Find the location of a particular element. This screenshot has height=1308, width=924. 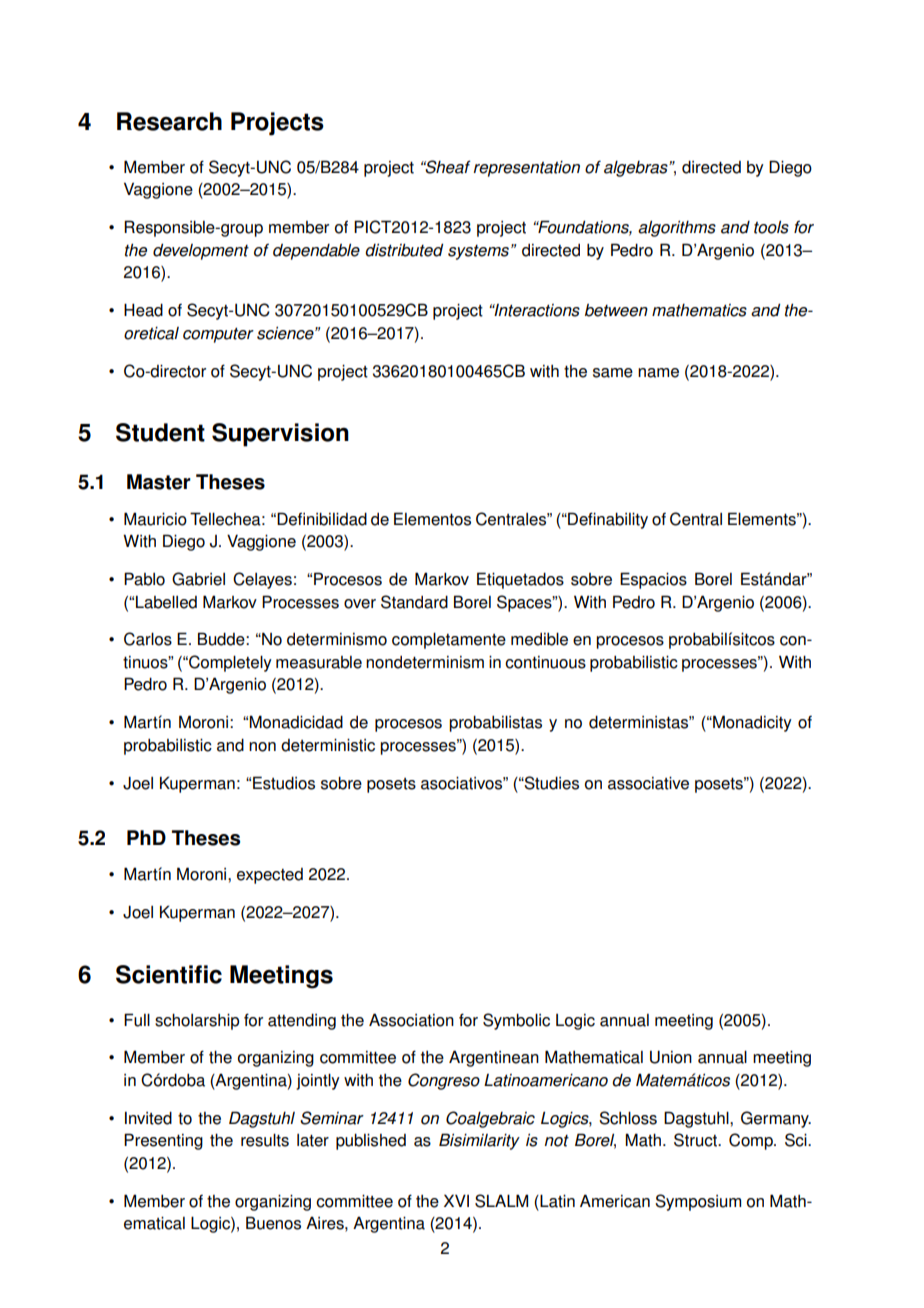

expected is located at coordinates (270, 876).
